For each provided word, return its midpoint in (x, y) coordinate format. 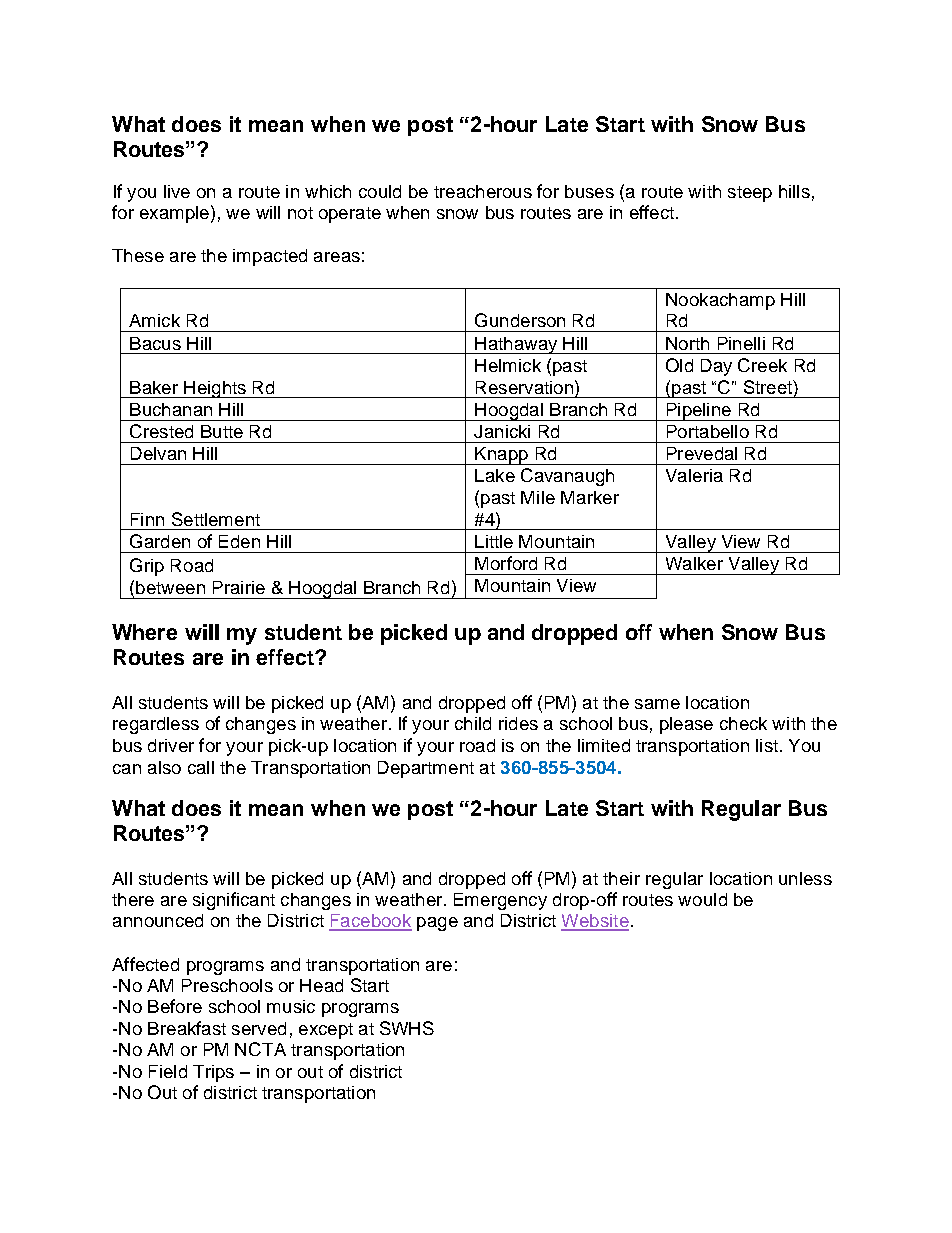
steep (750, 194)
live (177, 191)
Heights (215, 389)
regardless (156, 725)
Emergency (500, 901)
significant (234, 901)
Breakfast (187, 1028)
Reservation (524, 387)
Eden (239, 541)
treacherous (483, 191)
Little (494, 541)
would (702, 899)
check (743, 723)
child (473, 723)
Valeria (694, 475)
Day (716, 367)
